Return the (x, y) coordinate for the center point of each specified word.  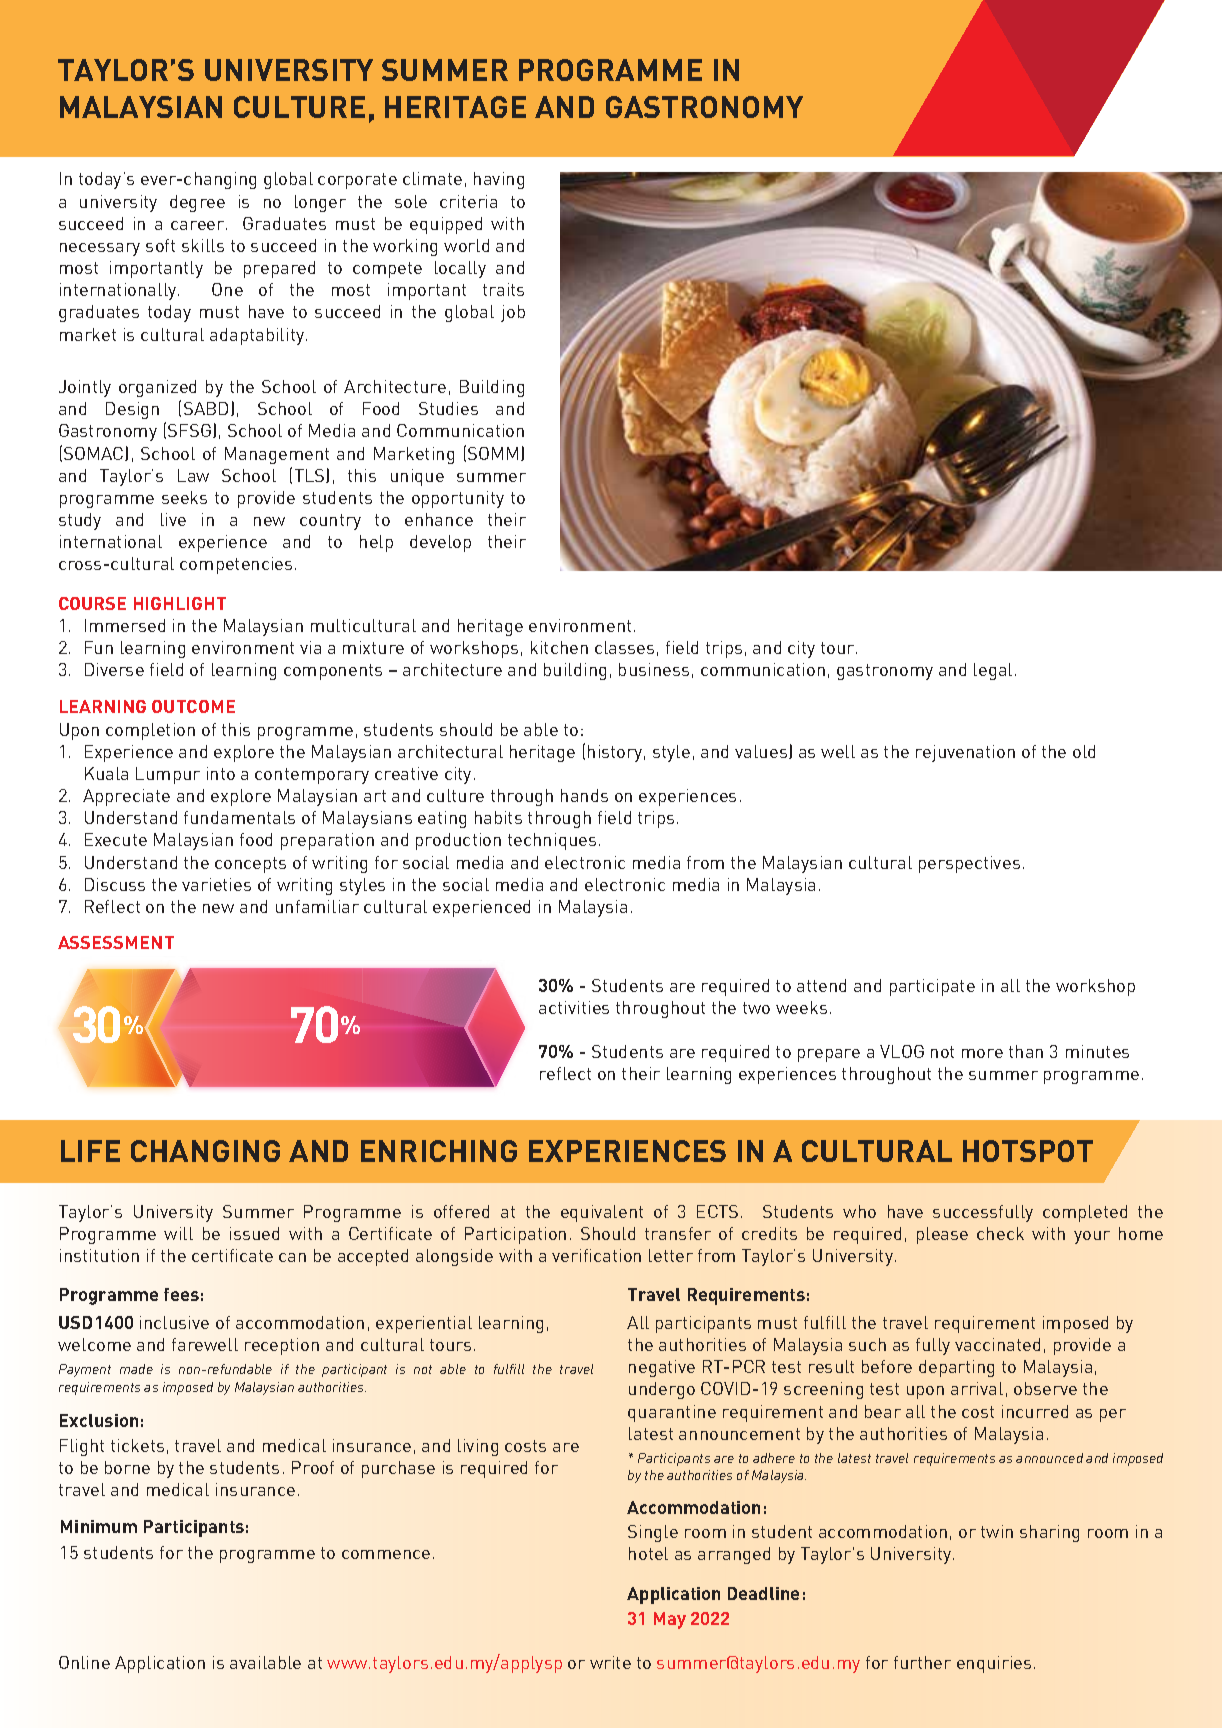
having (499, 180)
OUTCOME (193, 706)
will (178, 1233)
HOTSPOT (1028, 1151)
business (654, 669)
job (513, 313)
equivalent (602, 1213)
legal (993, 671)
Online (84, 1662)
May (670, 1620)
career (199, 225)
